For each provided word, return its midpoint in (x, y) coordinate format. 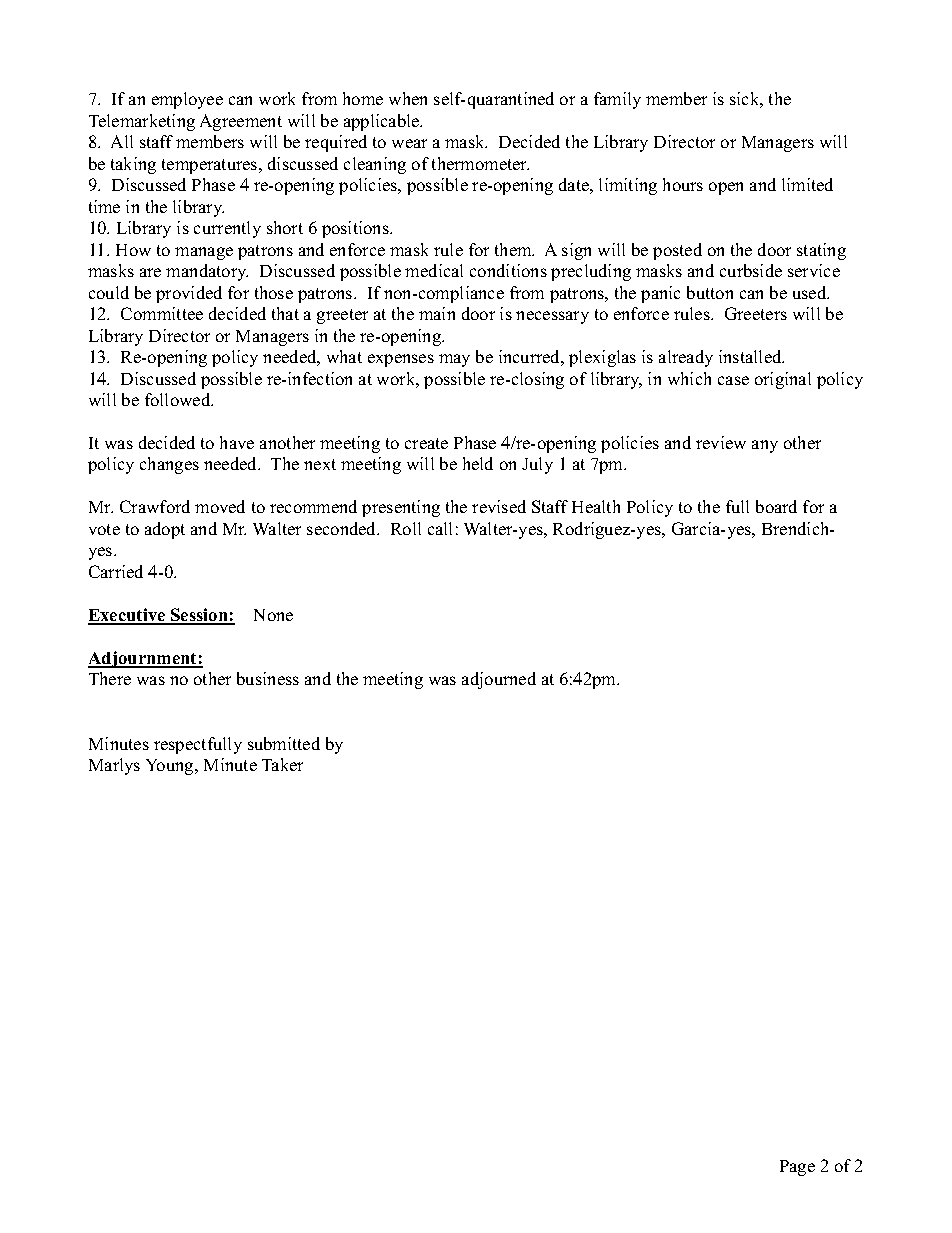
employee (187, 100)
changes (169, 465)
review (721, 442)
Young (171, 767)
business (268, 678)
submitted (284, 743)
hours (683, 184)
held (478, 463)
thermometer (480, 163)
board (776, 506)
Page (797, 1168)
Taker (282, 764)
